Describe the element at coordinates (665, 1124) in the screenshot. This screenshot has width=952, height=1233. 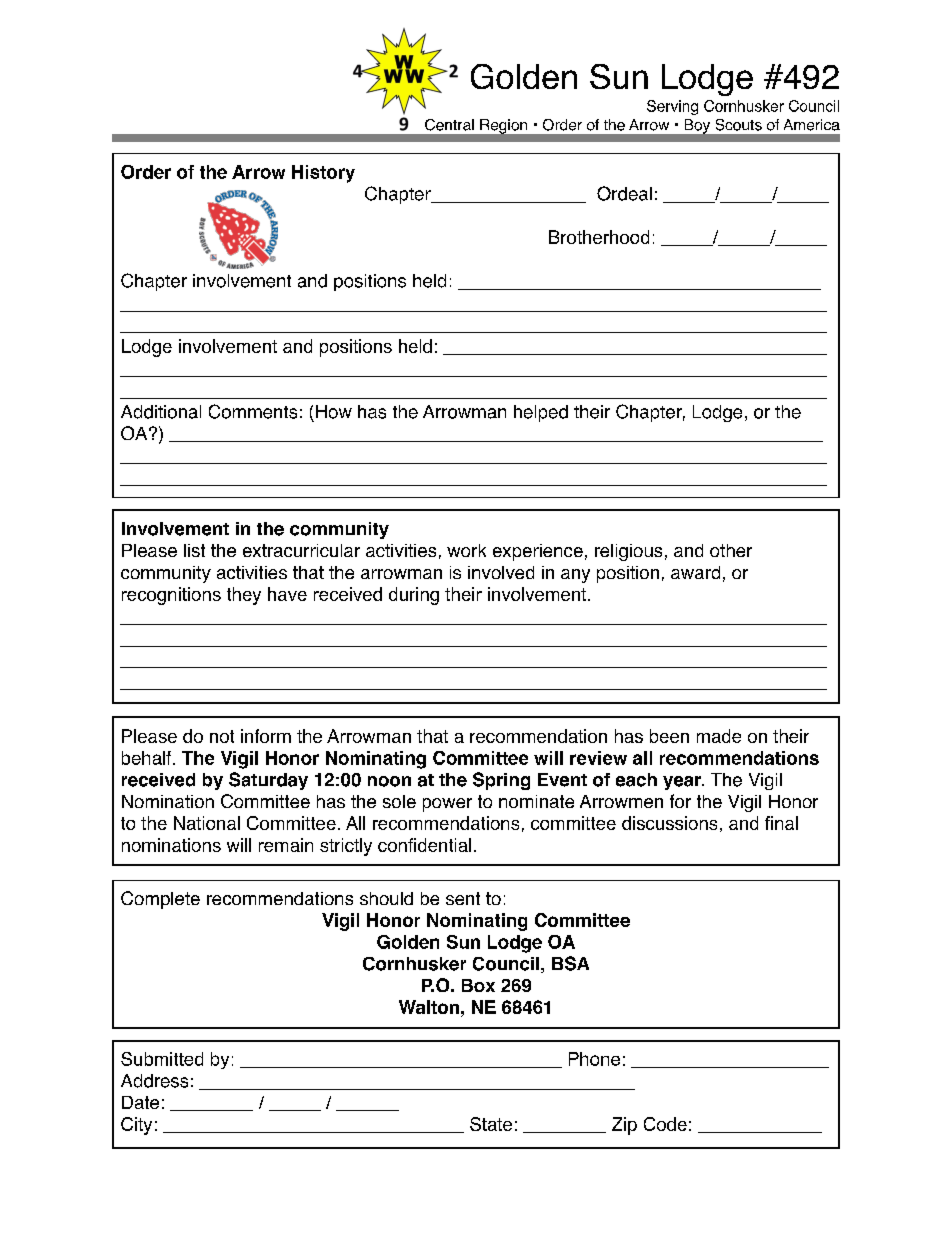
I see `Code` at that location.
